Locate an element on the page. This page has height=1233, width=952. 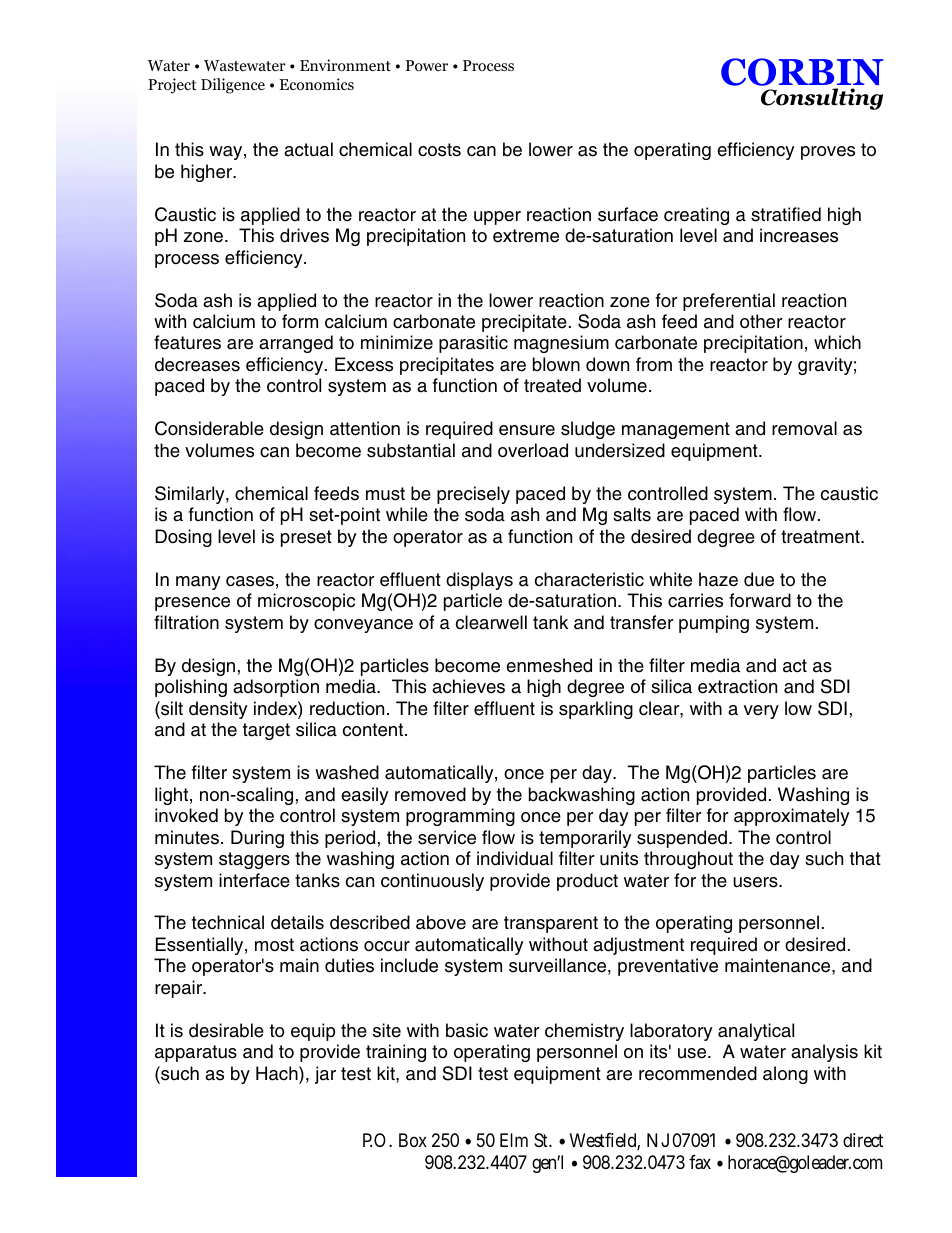
Diligence is located at coordinates (233, 86).
